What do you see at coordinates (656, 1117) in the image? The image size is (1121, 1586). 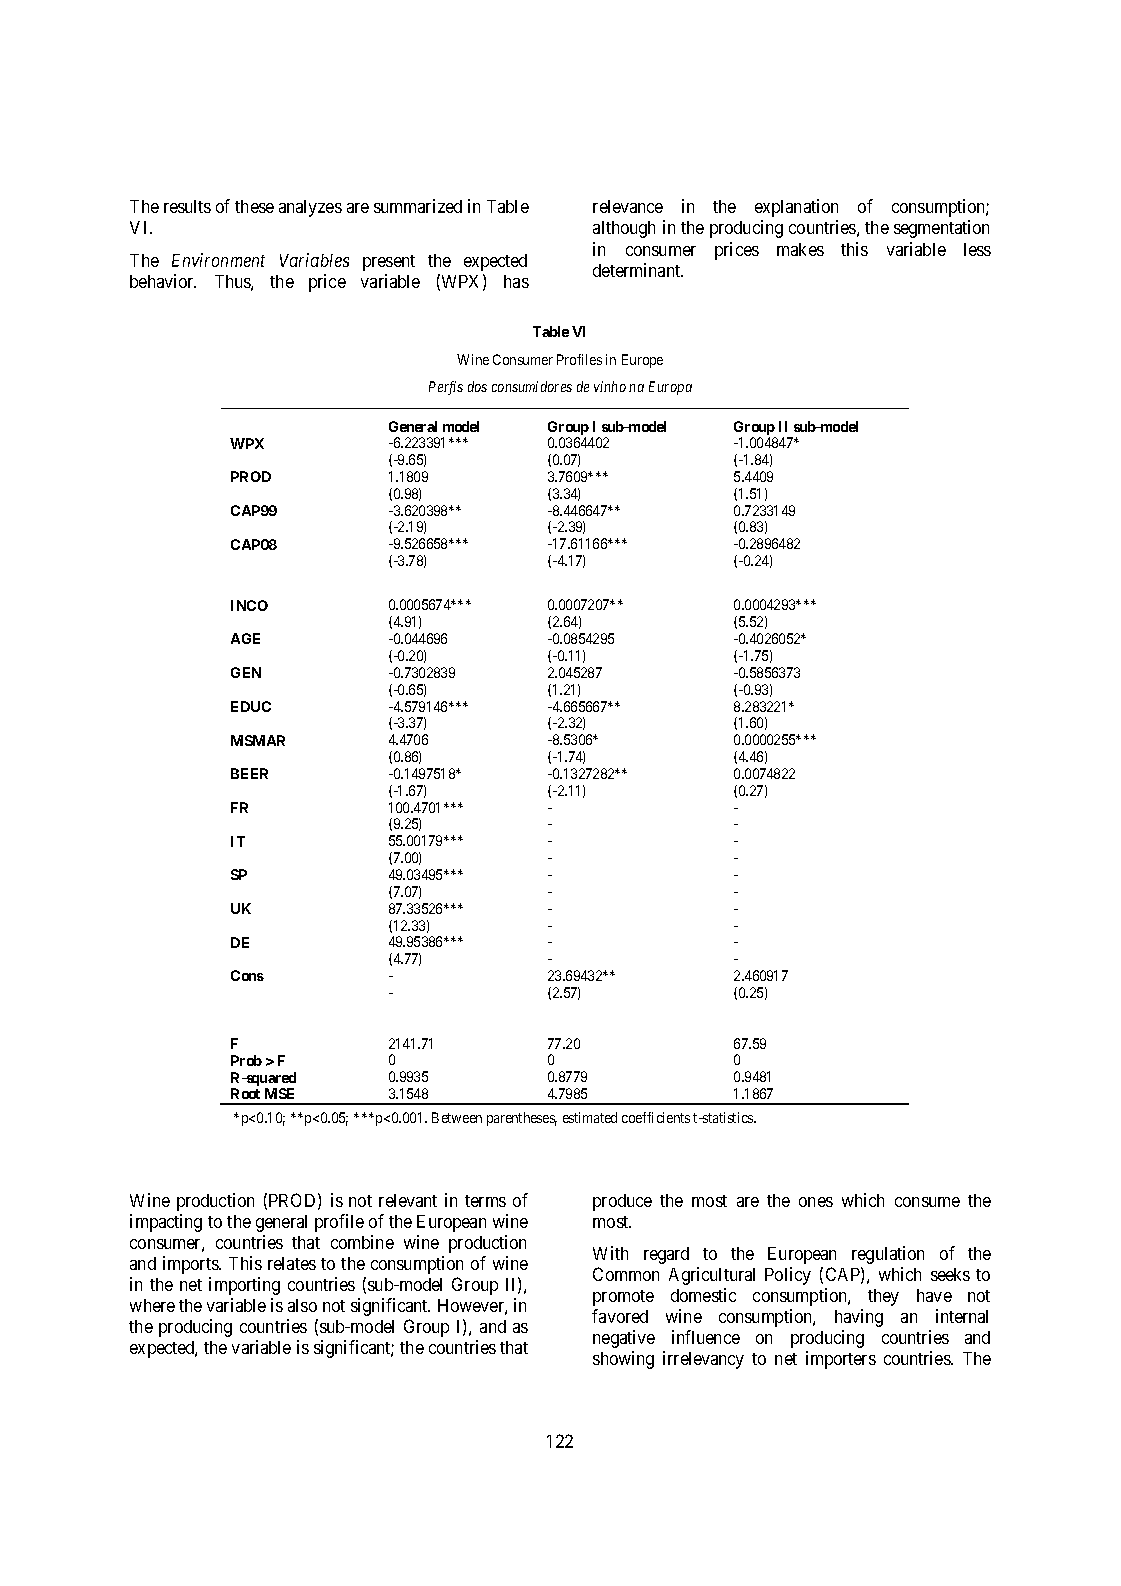 I see `coefficients` at bounding box center [656, 1117].
